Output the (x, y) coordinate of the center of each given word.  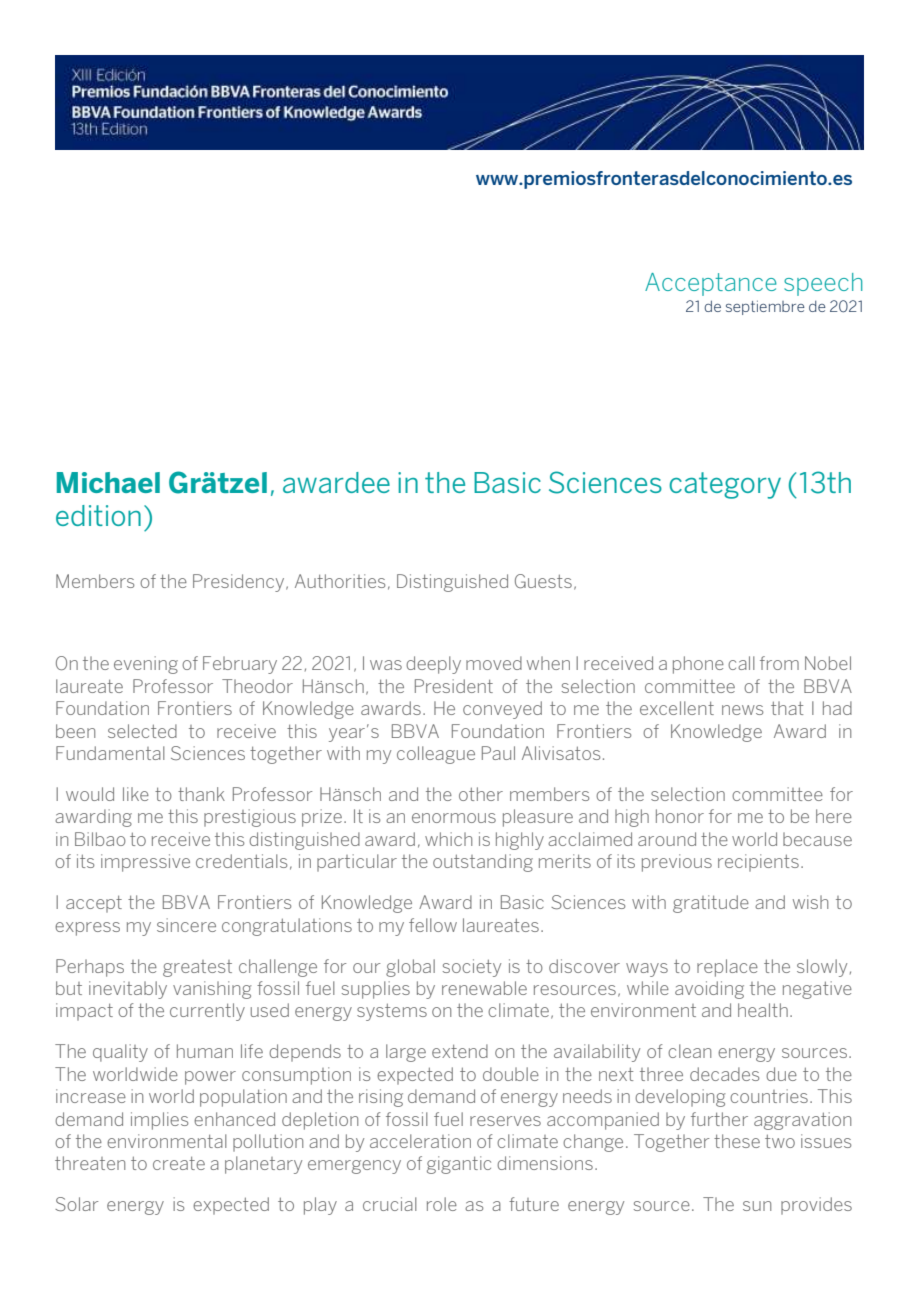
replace (727, 968)
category (725, 485)
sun (757, 1206)
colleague (436, 755)
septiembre (765, 307)
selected (142, 731)
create (179, 1163)
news (742, 710)
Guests (543, 581)
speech (823, 284)
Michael (108, 482)
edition (98, 515)
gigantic (459, 1165)
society (472, 968)
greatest (197, 968)
